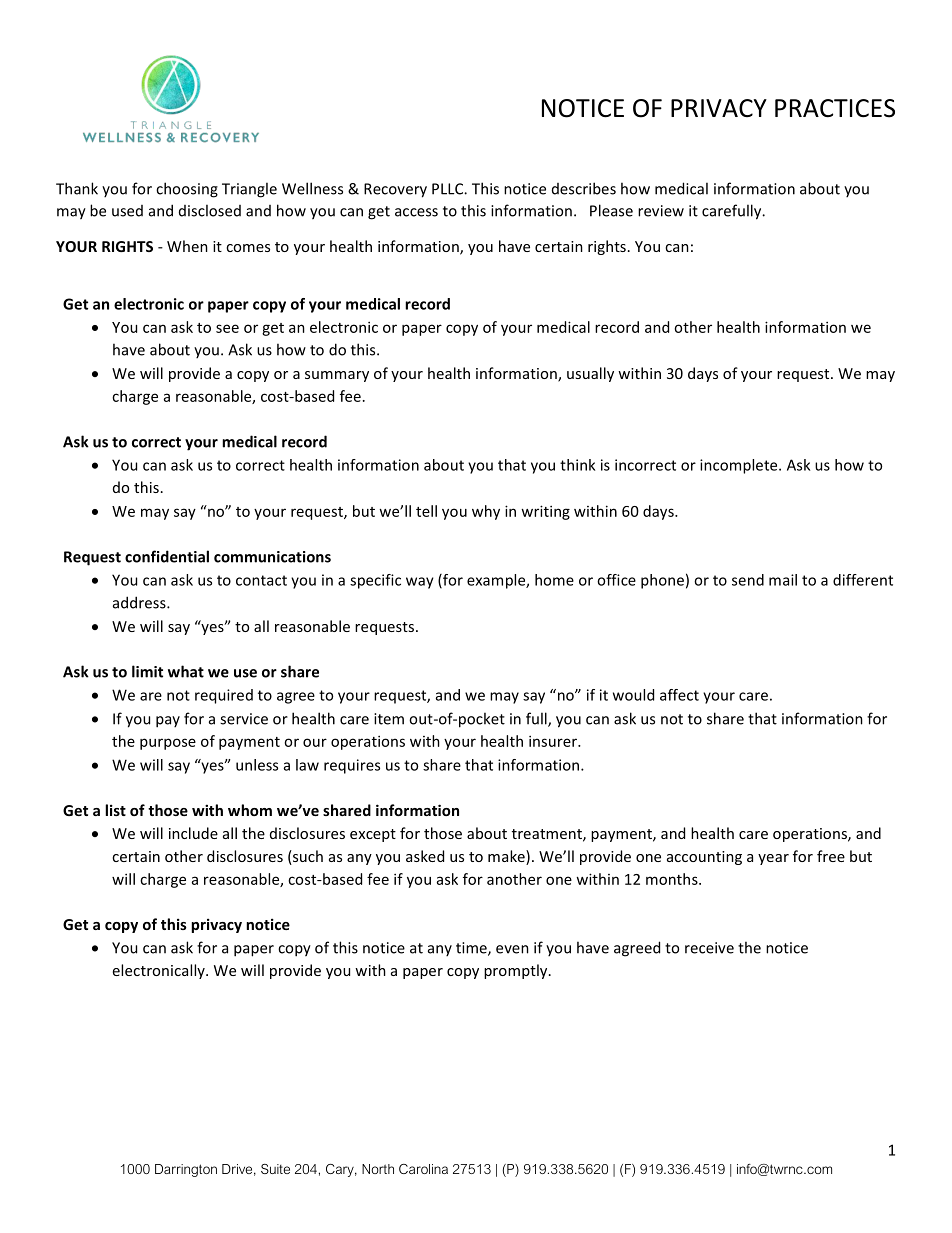 The height and width of the screenshot is (1233, 952). Describe the element at coordinates (783, 580) in the screenshot. I see `mail` at that location.
